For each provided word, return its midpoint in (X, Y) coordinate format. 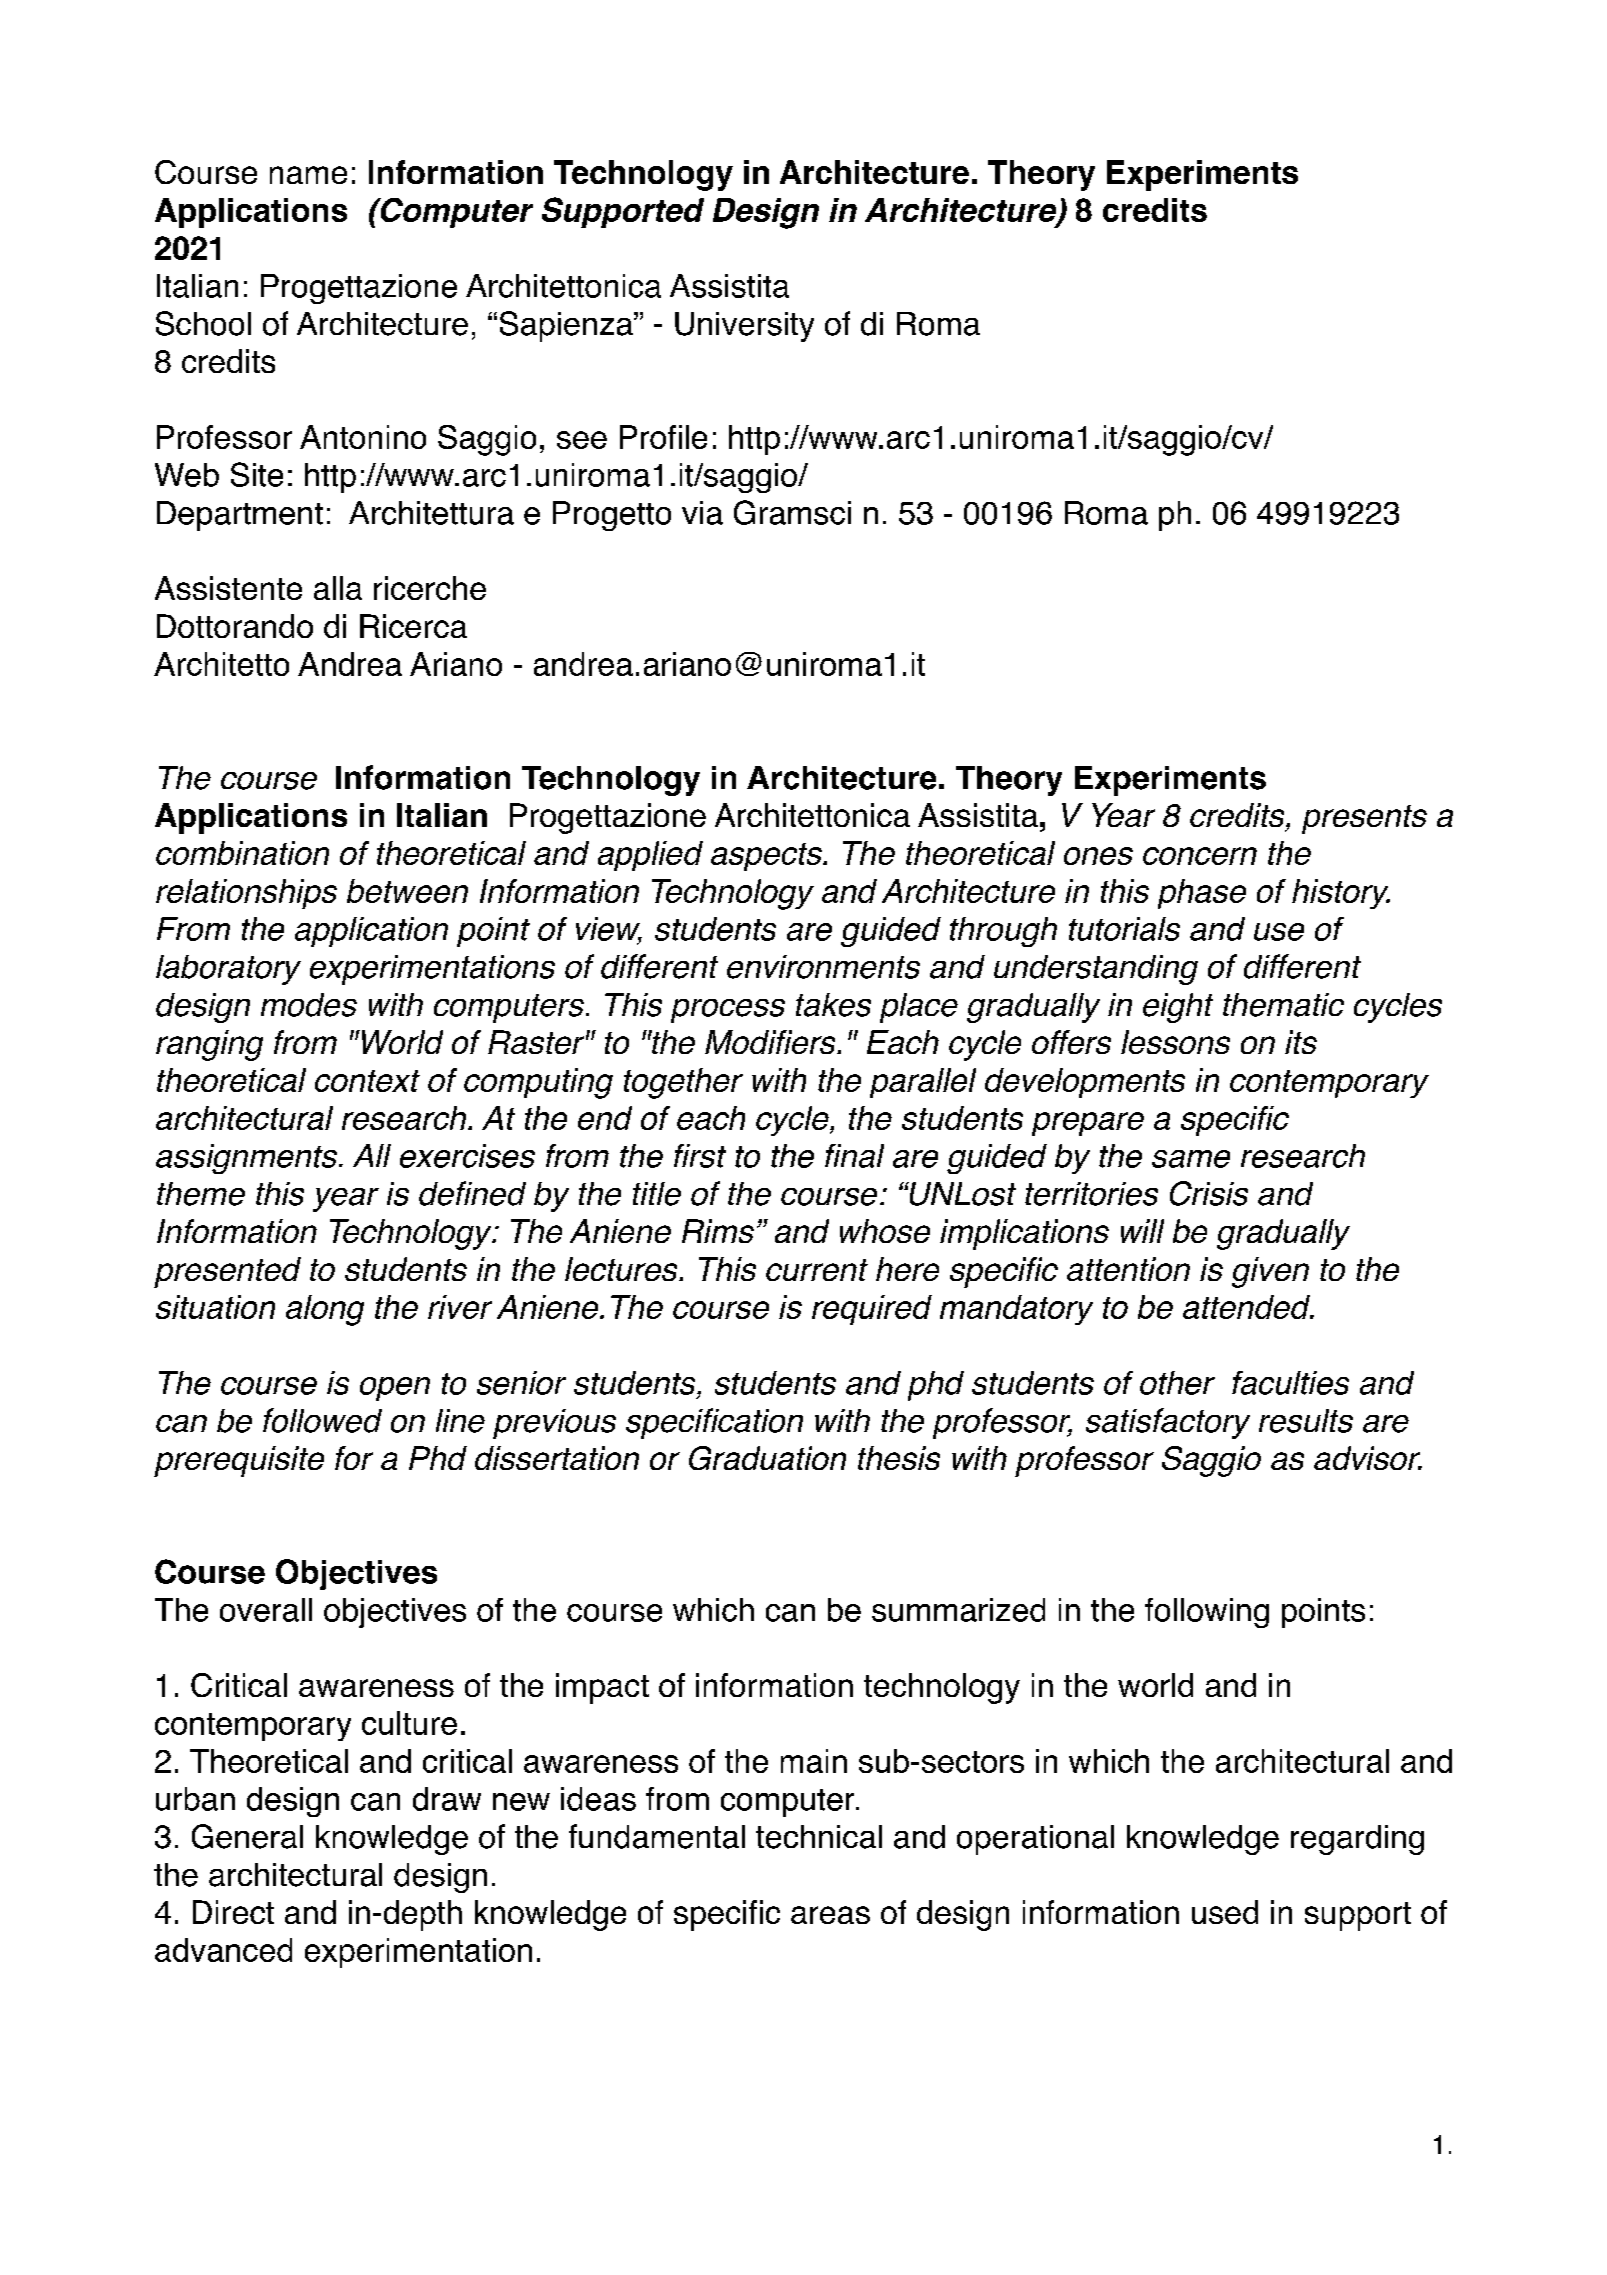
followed (322, 1420)
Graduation (767, 1458)
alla (338, 588)
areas (830, 1915)
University (744, 327)
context (367, 1081)
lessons (1175, 1042)
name (308, 175)
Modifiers (771, 1042)
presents (1364, 819)
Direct (233, 1912)
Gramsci (792, 512)
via (702, 513)
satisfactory (1168, 1423)
